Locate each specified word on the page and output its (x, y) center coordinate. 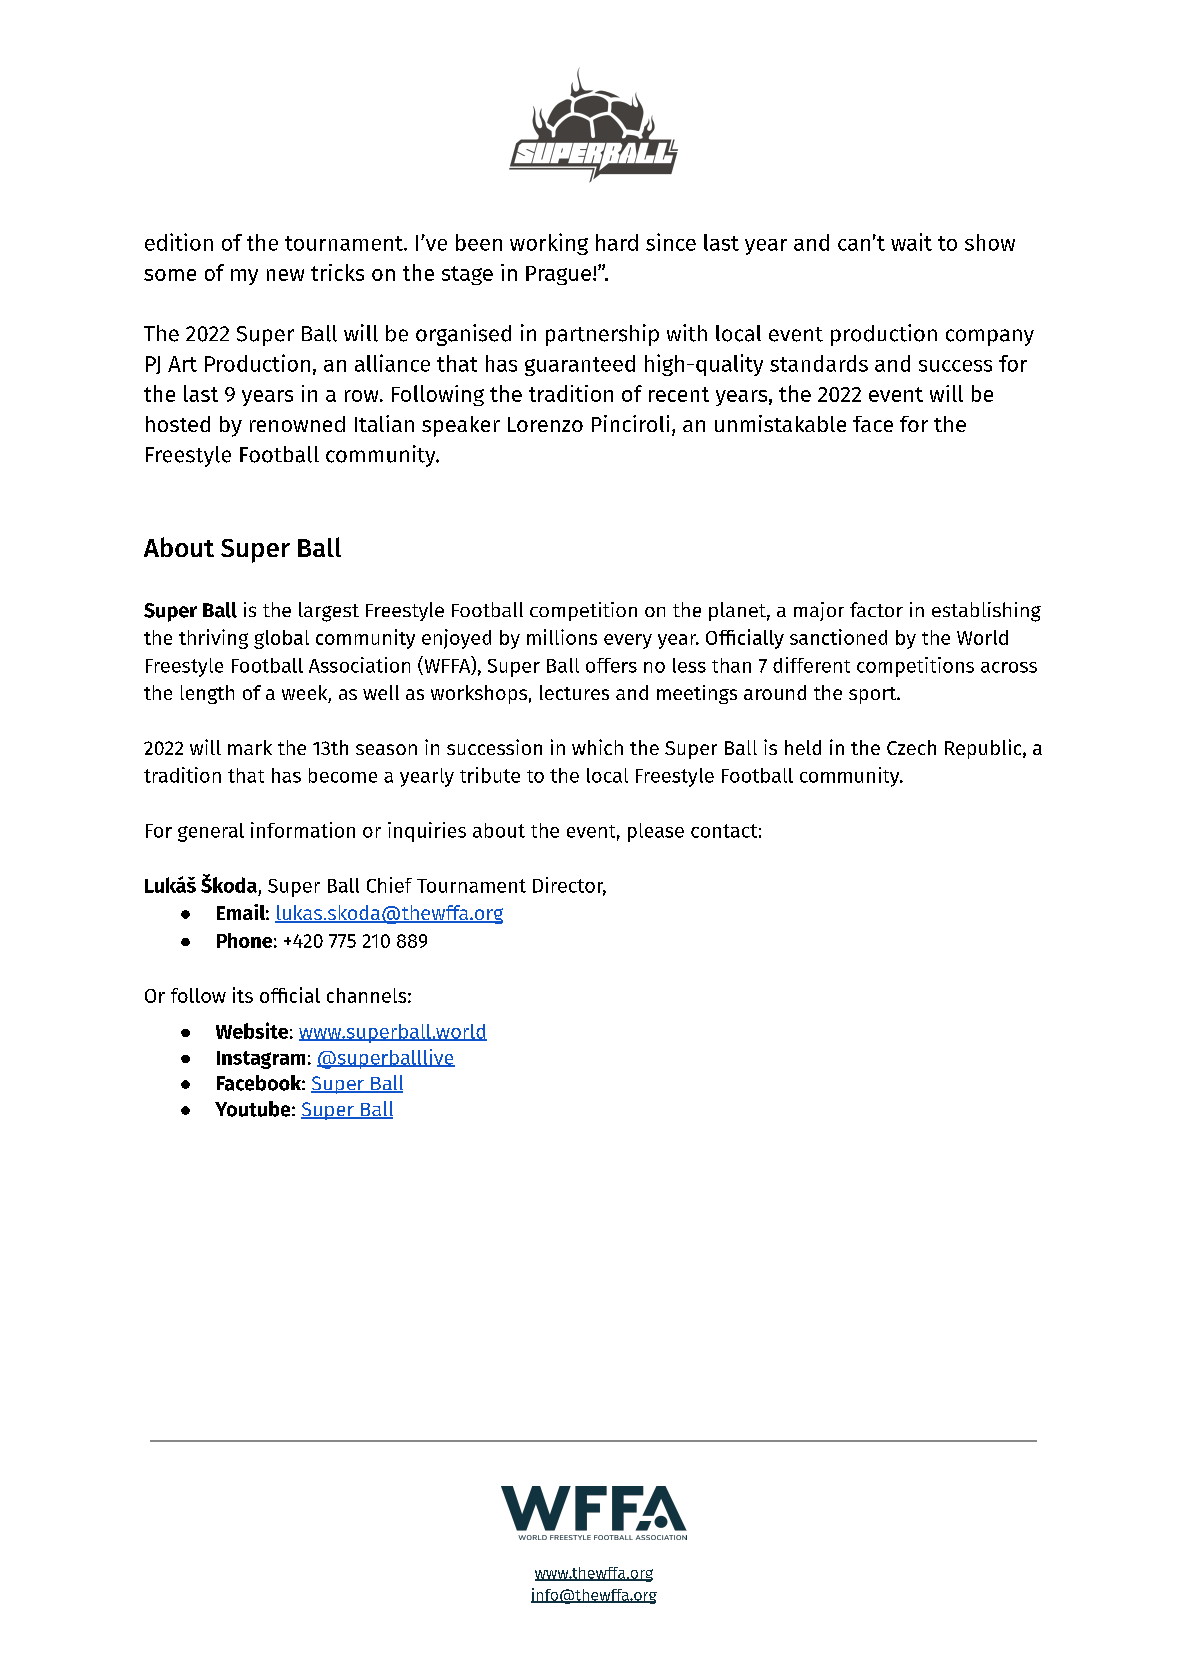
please (656, 832)
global (281, 639)
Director (569, 886)
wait (911, 242)
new (285, 275)
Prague (558, 275)
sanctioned (838, 637)
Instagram (261, 1060)
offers (611, 665)
